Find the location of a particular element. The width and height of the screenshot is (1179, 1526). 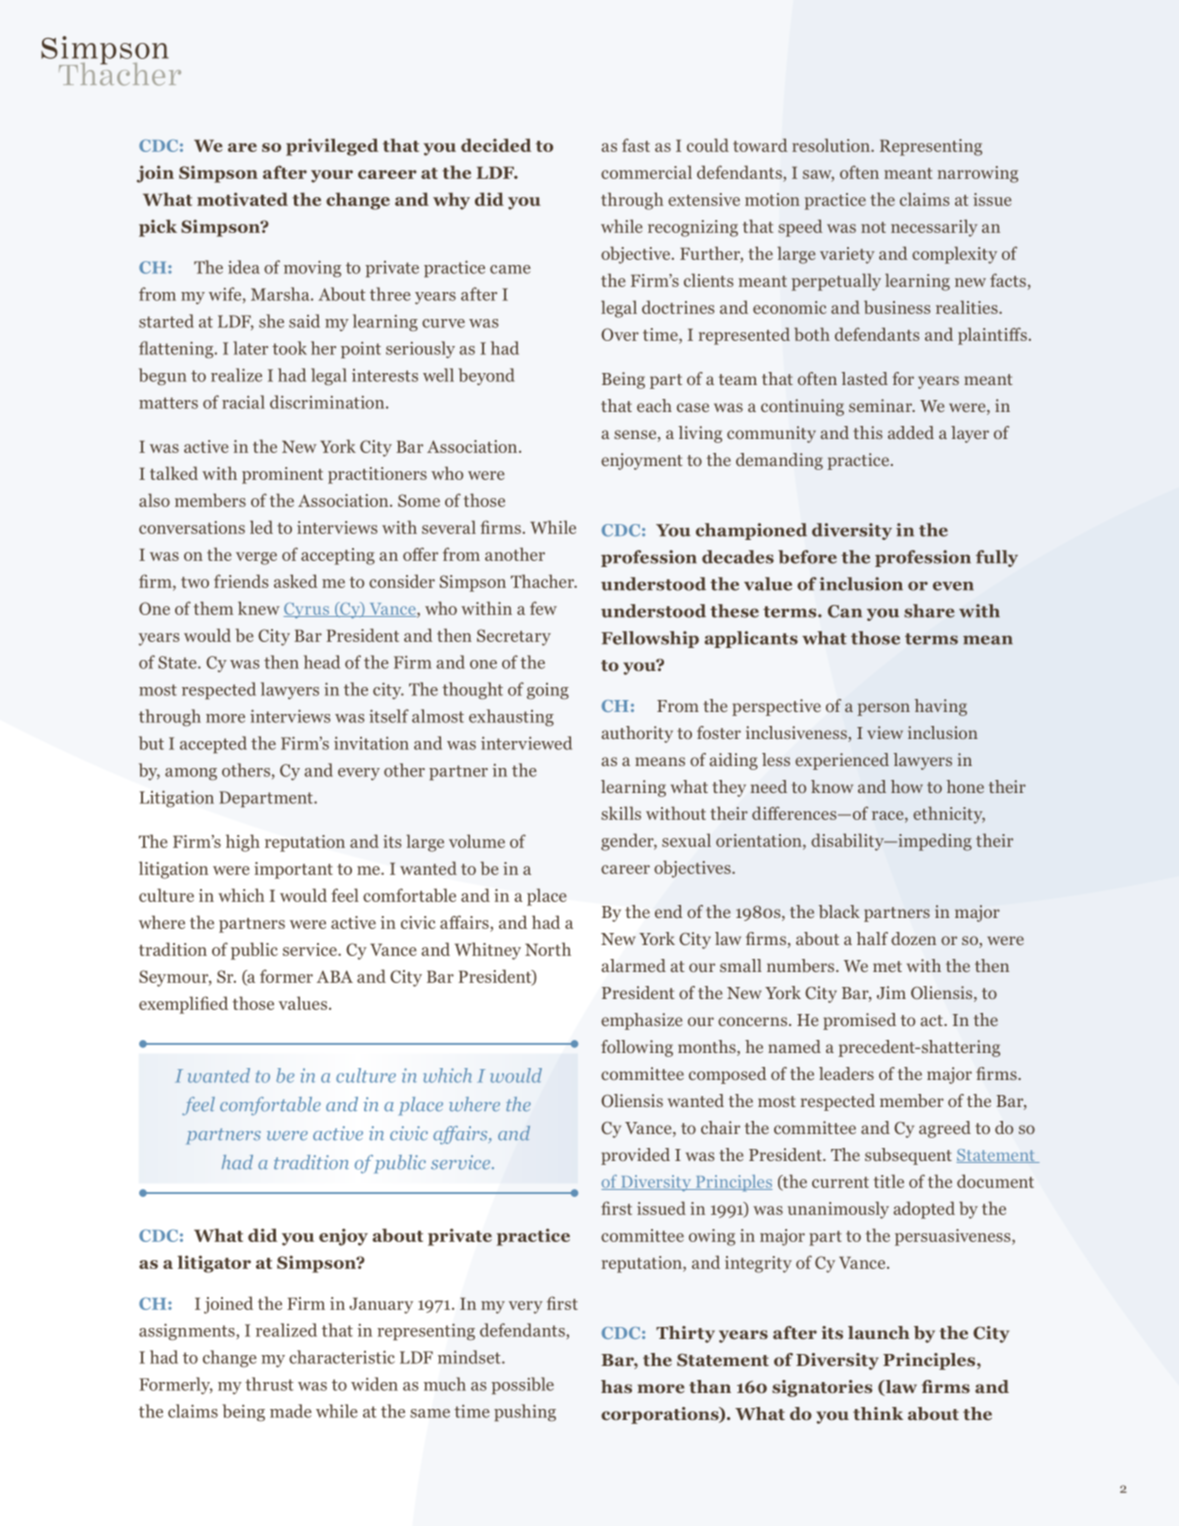

friends is located at coordinates (241, 581).
